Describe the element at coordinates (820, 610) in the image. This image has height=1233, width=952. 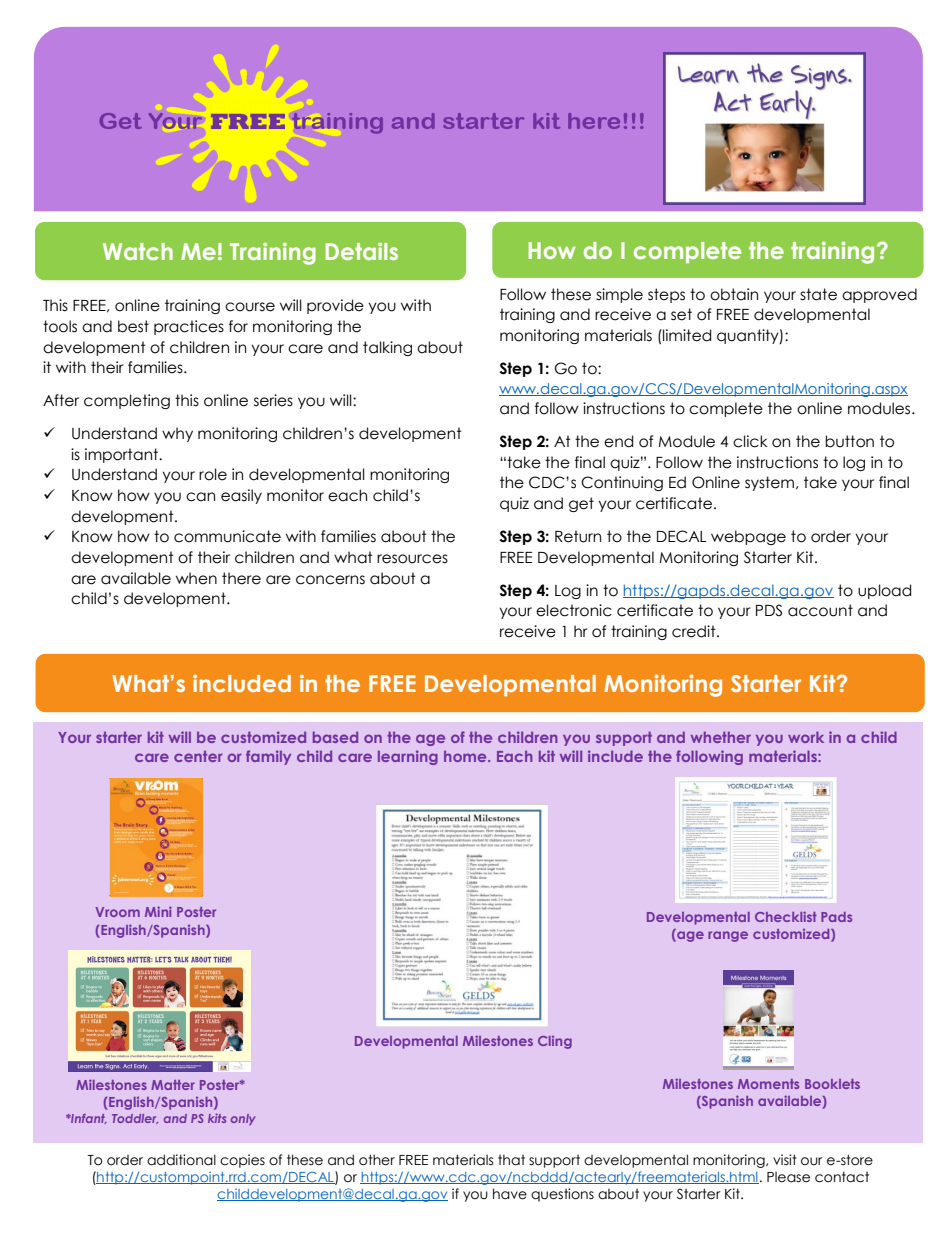
I see `account` at that location.
